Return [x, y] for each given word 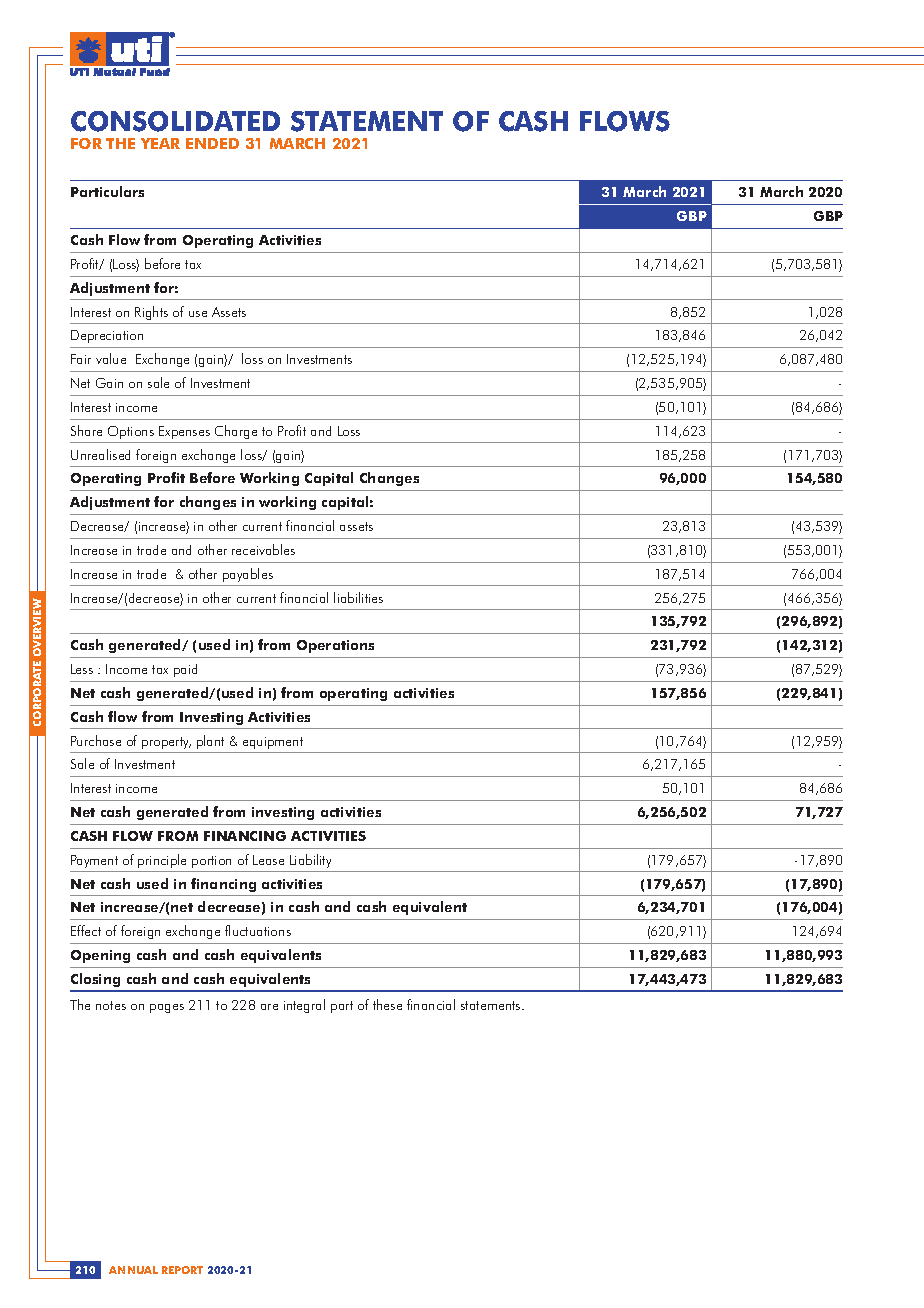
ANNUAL [133, 1270]
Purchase [96, 740]
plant [210, 742]
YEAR [160, 143]
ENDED [212, 143]
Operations [335, 646]
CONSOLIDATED [175, 121]
